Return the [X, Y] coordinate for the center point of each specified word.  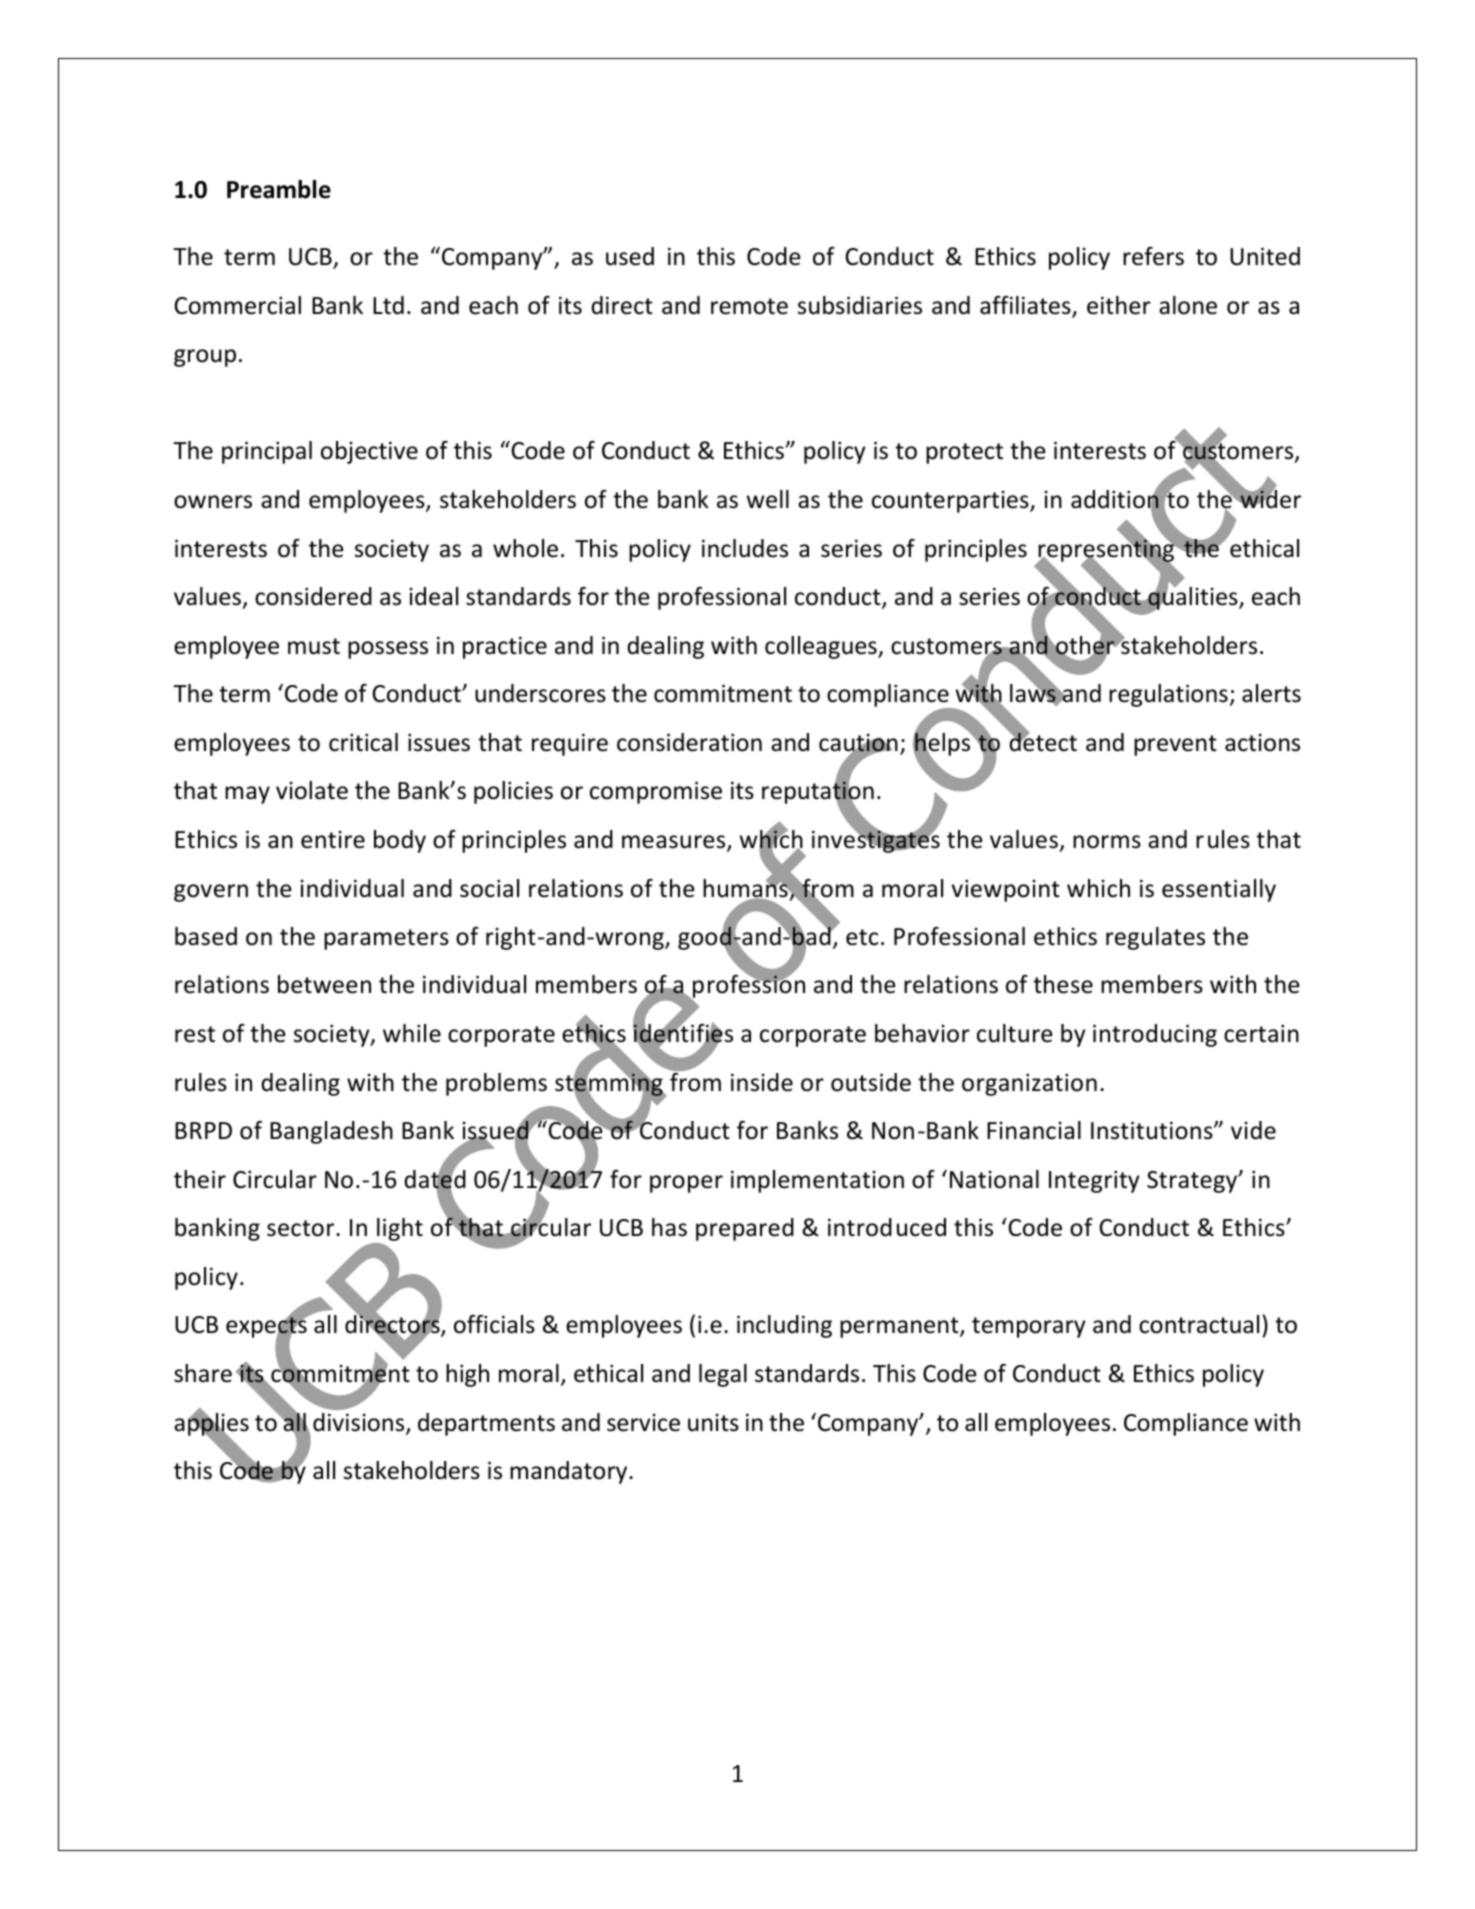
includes [745, 548]
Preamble [279, 189]
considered [313, 596]
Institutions [1153, 1130]
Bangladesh [331, 1132]
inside [762, 1082]
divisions [360, 1423]
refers [1153, 256]
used [630, 256]
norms [1107, 842]
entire [333, 840]
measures [675, 843]
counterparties [951, 502]
